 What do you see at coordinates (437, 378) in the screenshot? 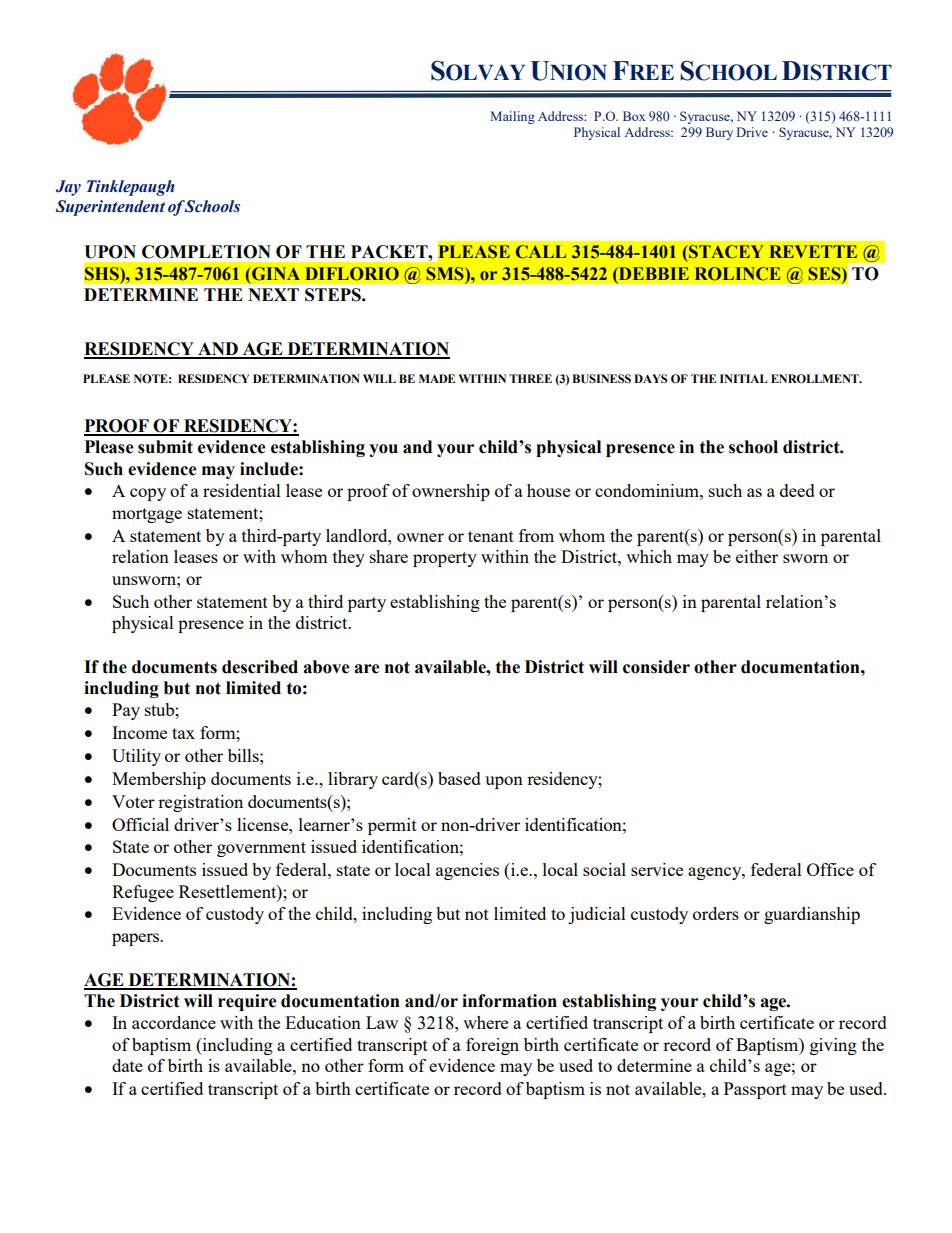
I see `MADE` at bounding box center [437, 378].
